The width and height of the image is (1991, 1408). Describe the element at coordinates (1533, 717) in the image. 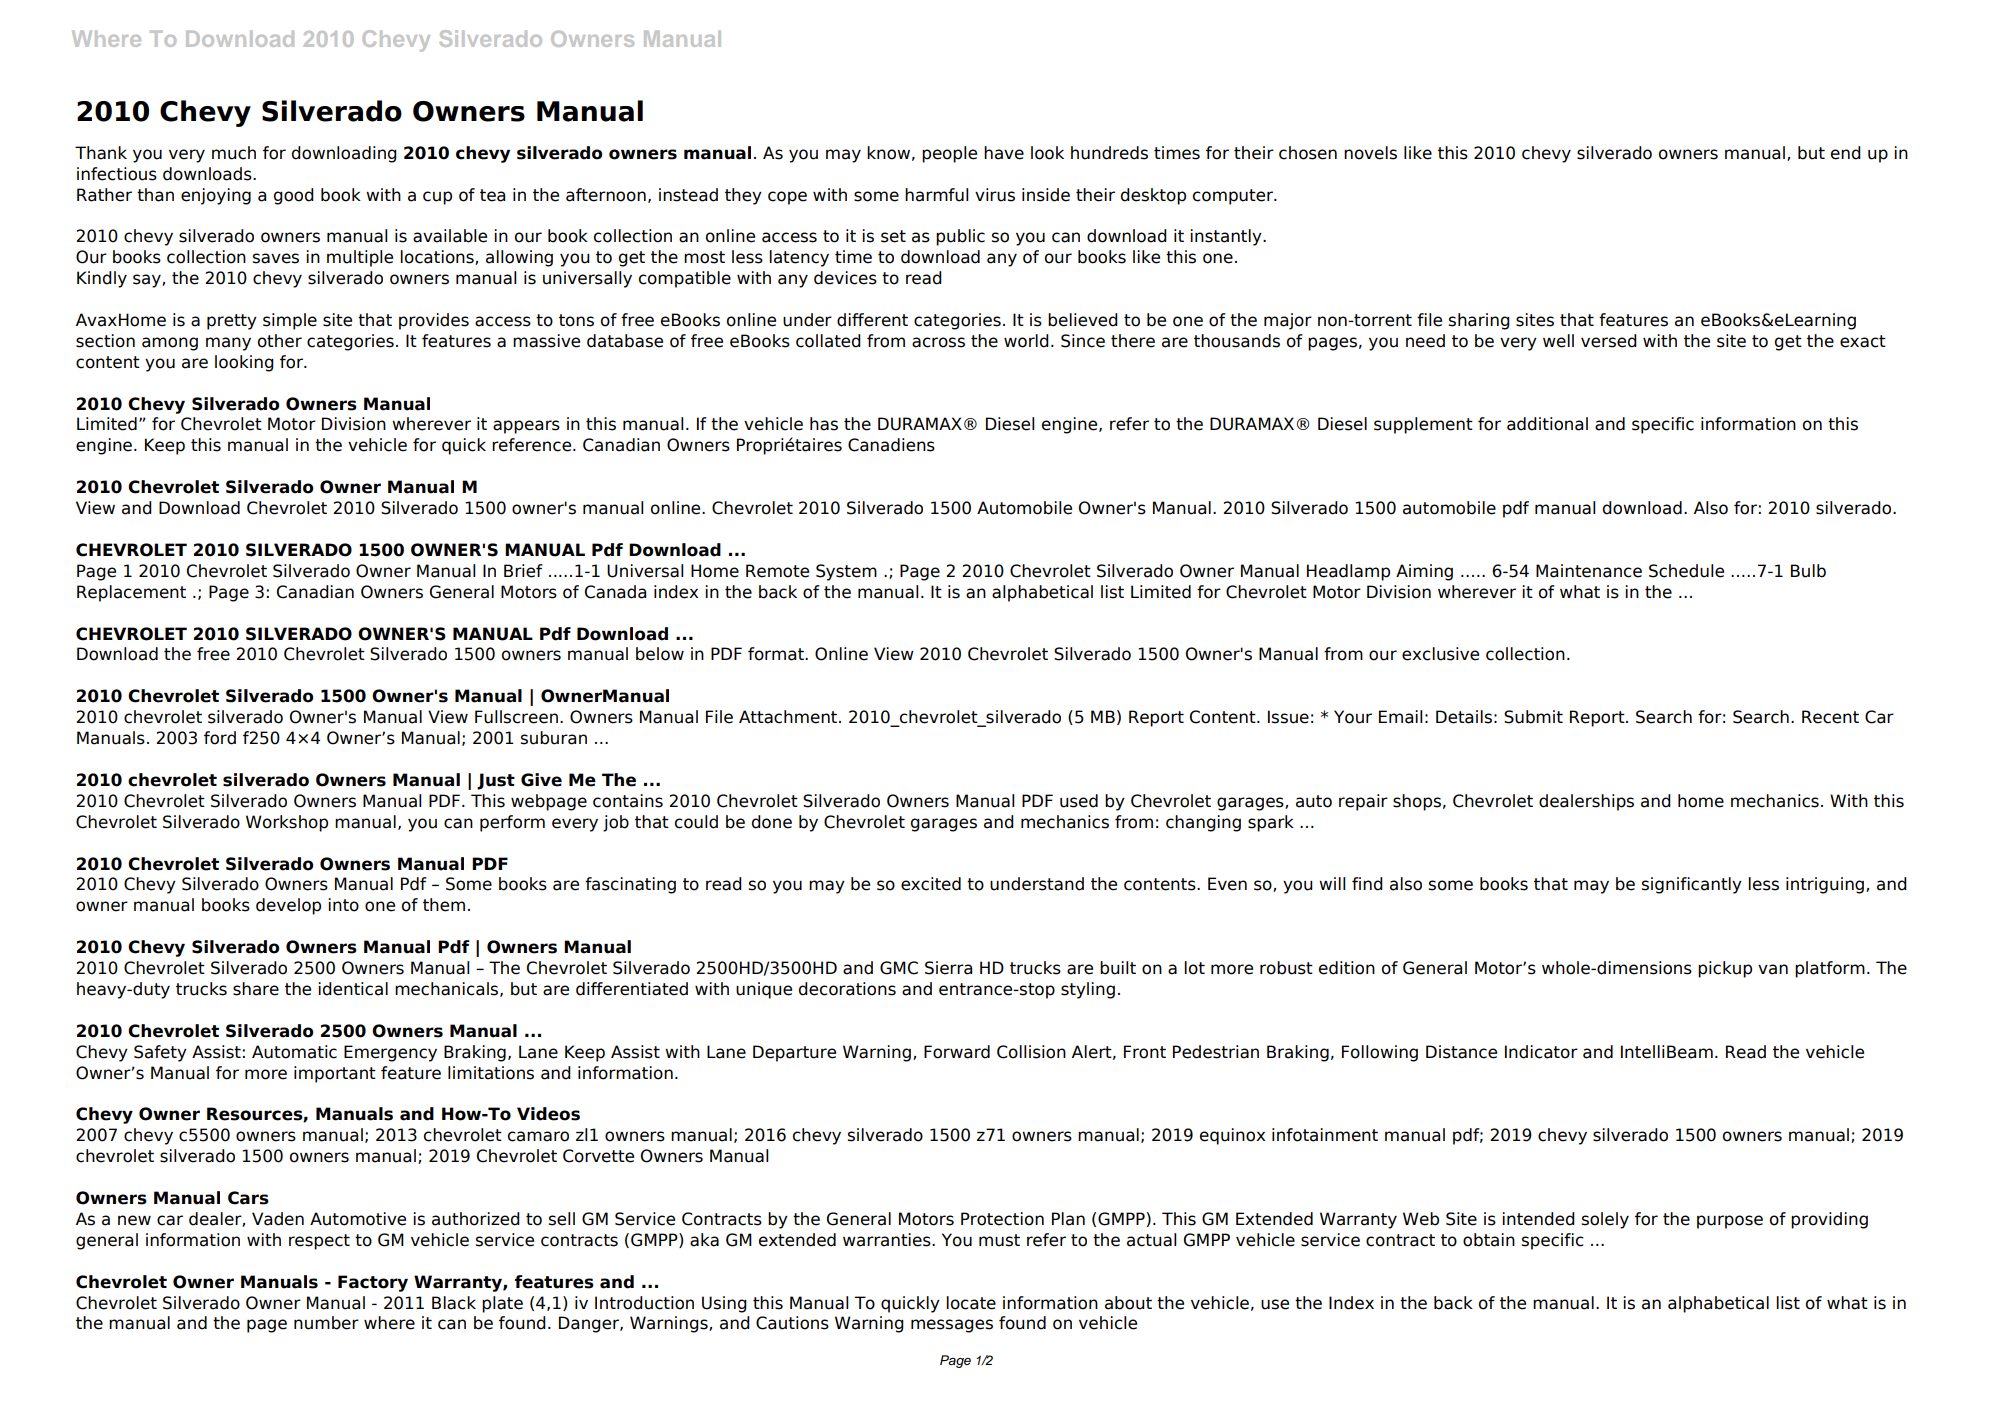

I see `Submit` at that location.
